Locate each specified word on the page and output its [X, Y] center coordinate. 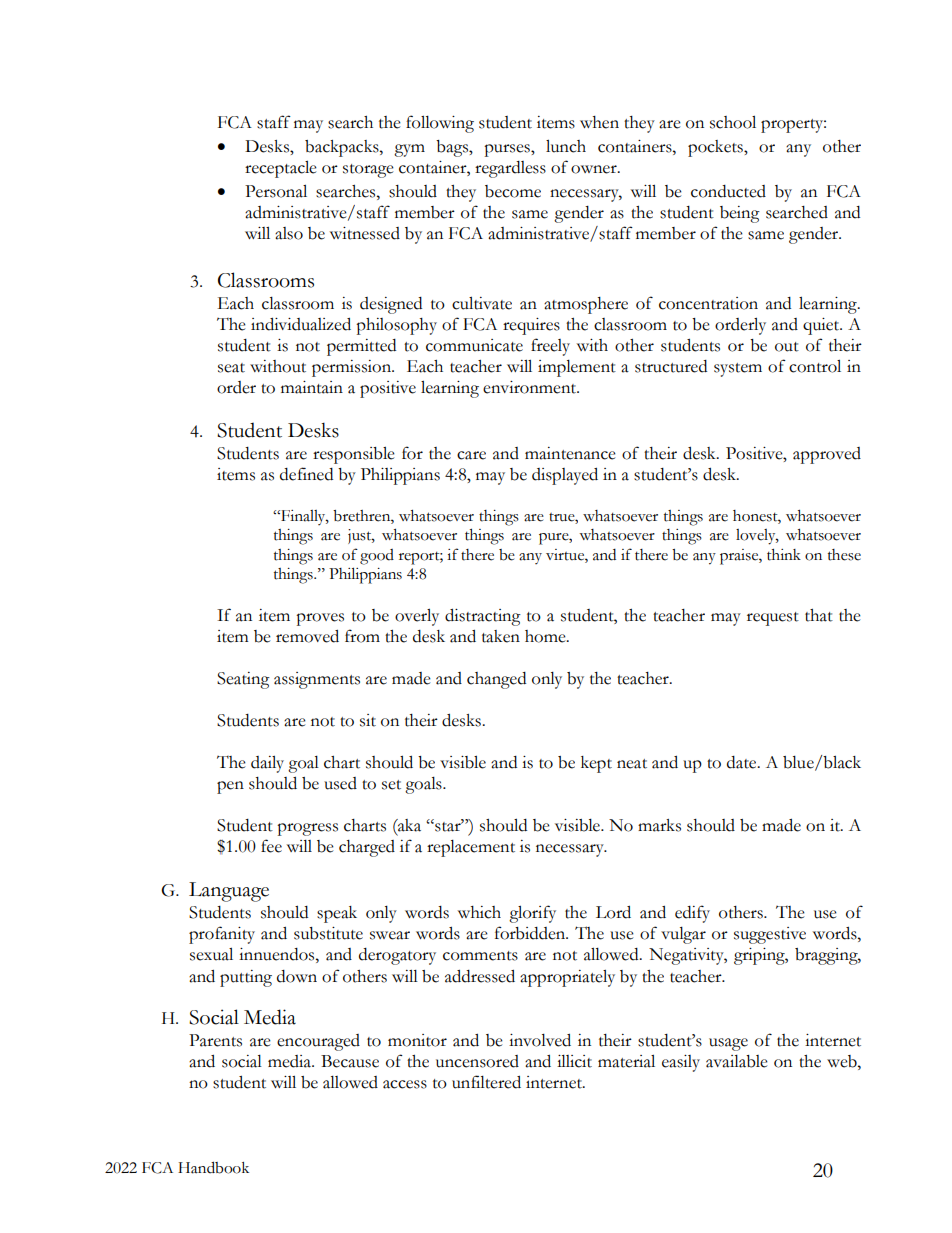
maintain [312, 387]
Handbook [213, 1167]
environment [531, 387]
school [733, 122]
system [738, 370]
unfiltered [486, 1082]
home [546, 636]
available [737, 1061]
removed [307, 636]
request [773, 619]
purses [508, 150]
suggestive [770, 935]
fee [271, 846]
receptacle [281, 169]
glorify [532, 914]
